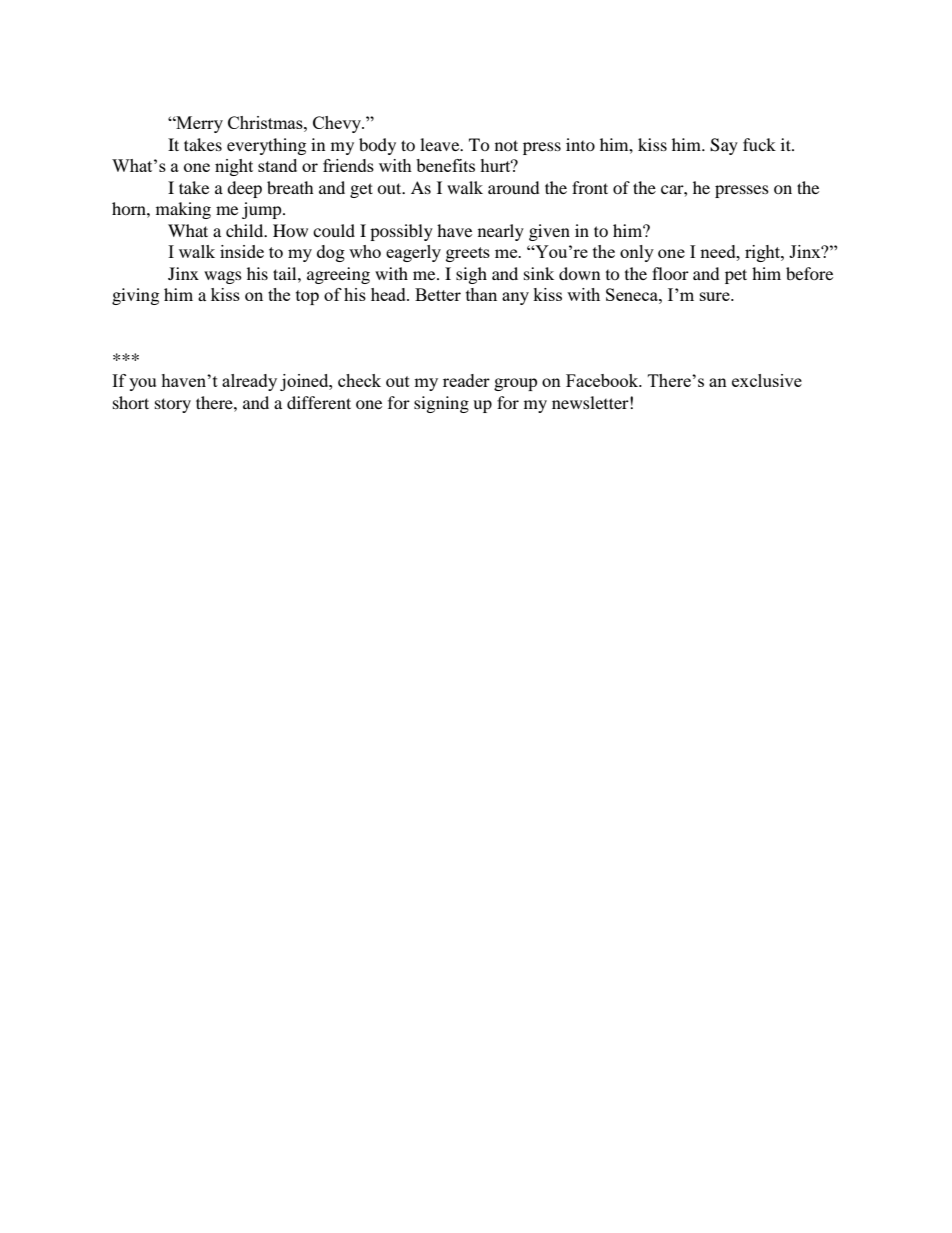 Image resolution: width=952 pixels, height=1233 pixels. What do you see at coordinates (724, 146) in the screenshot?
I see `Say` at bounding box center [724, 146].
